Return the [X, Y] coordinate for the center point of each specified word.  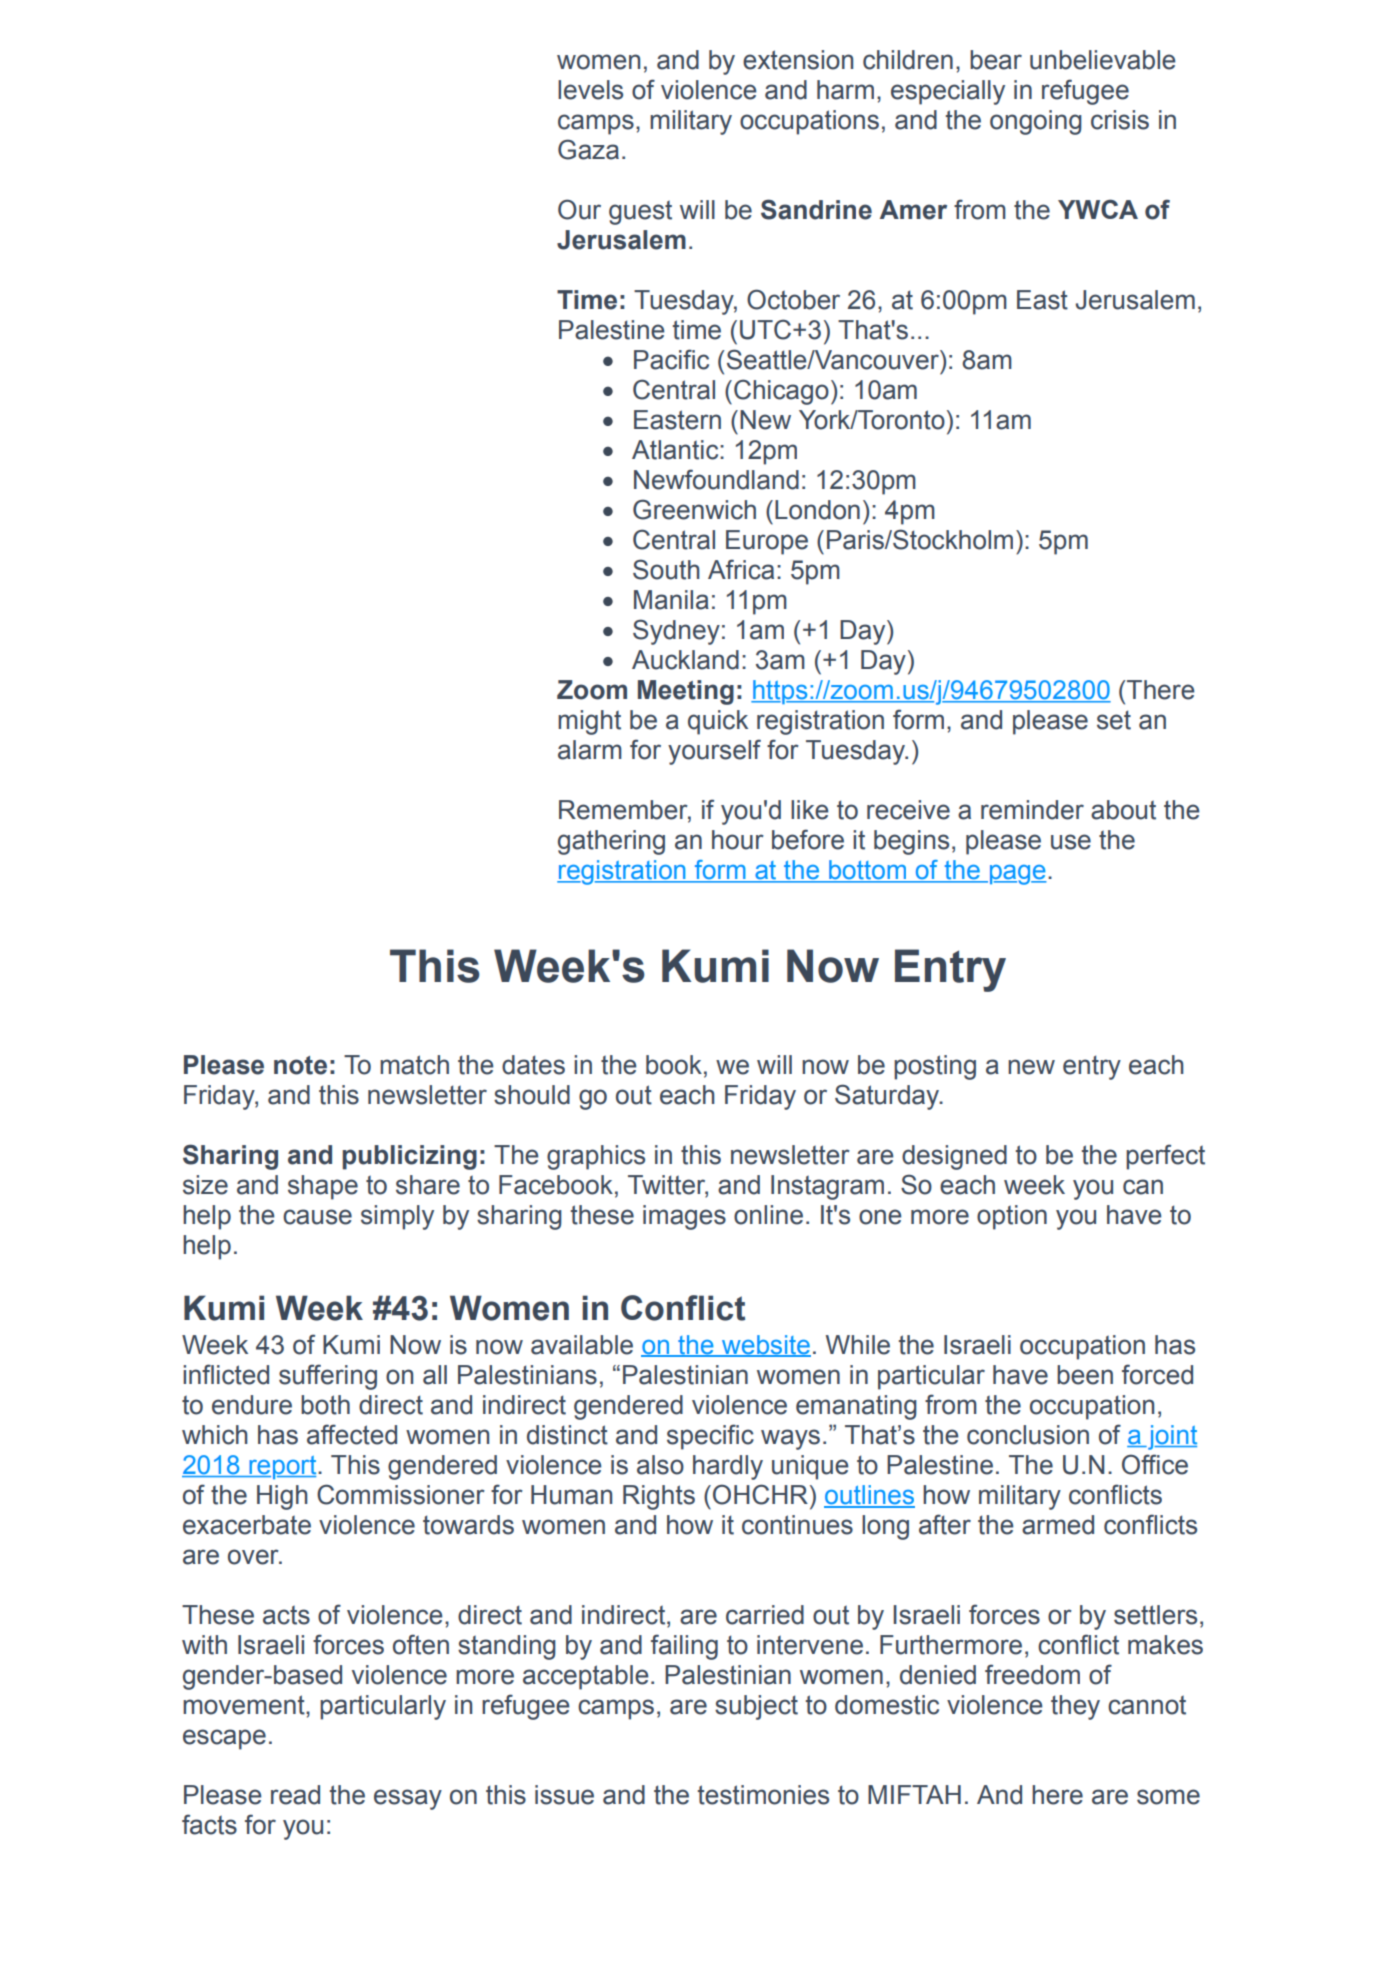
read [295, 1795]
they [1075, 1707]
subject [756, 1707]
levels [590, 90]
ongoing [1036, 122]
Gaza [588, 149]
